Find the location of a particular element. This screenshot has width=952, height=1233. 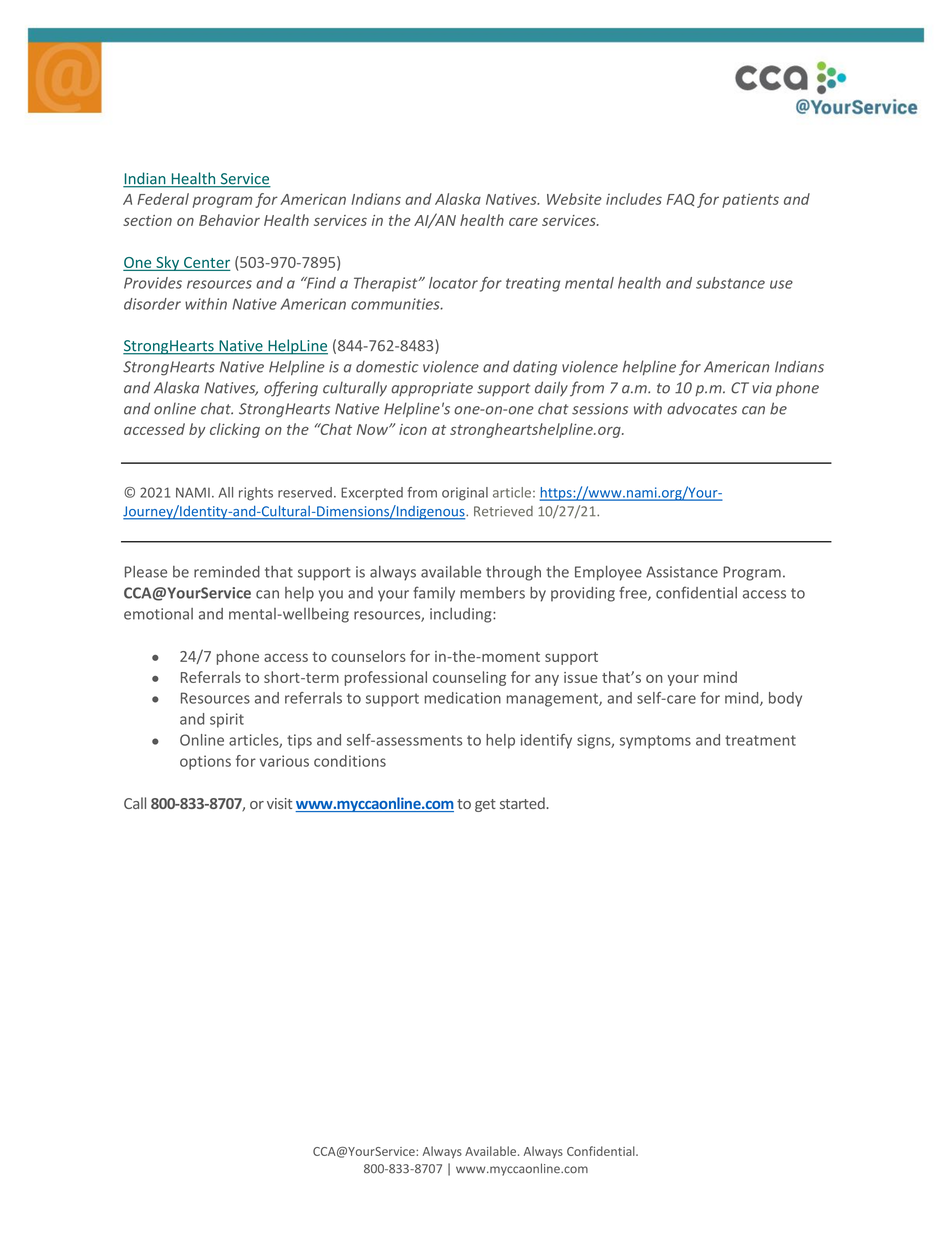

clicking is located at coordinates (235, 430).
